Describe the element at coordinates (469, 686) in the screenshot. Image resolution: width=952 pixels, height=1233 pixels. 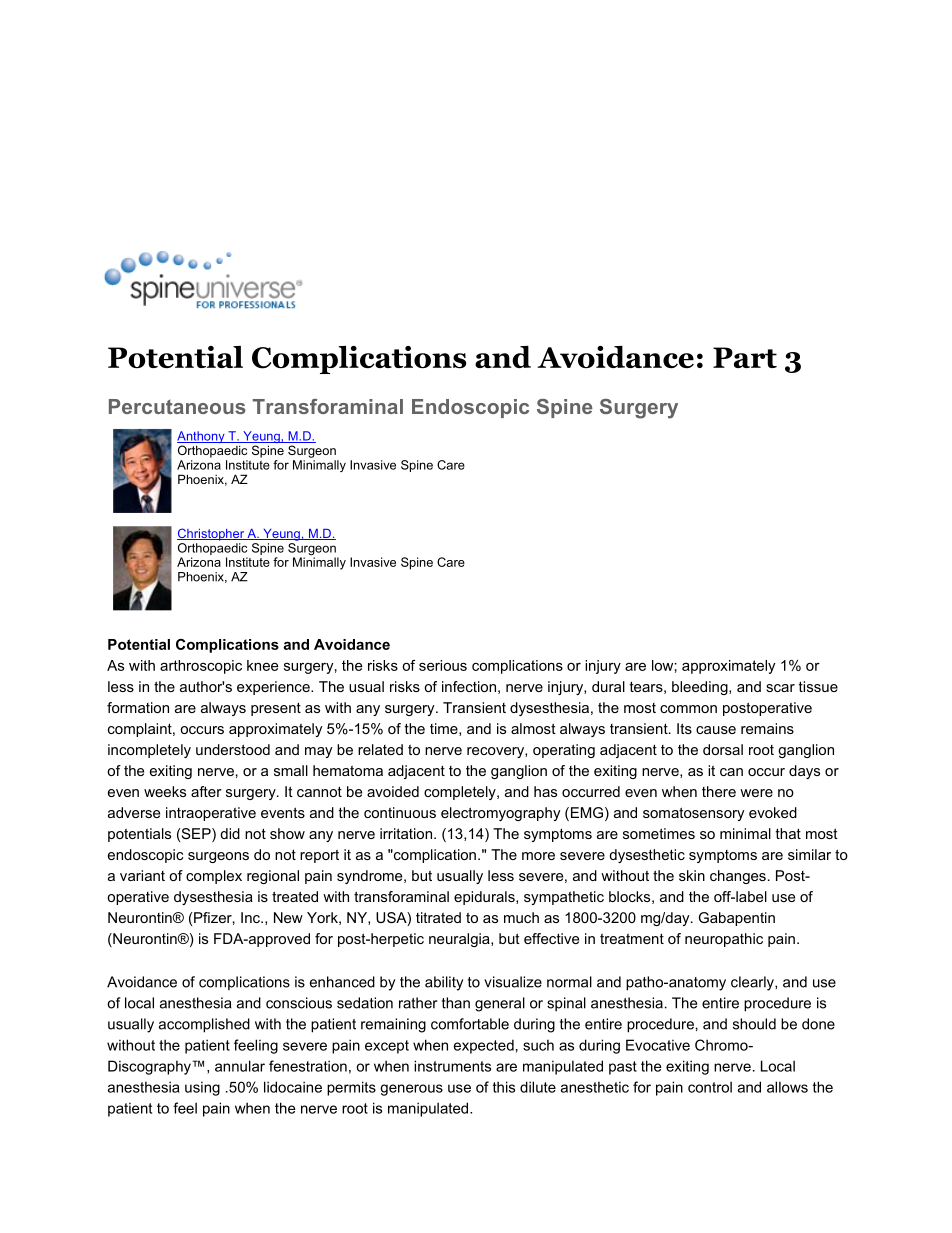
I see `infection` at that location.
